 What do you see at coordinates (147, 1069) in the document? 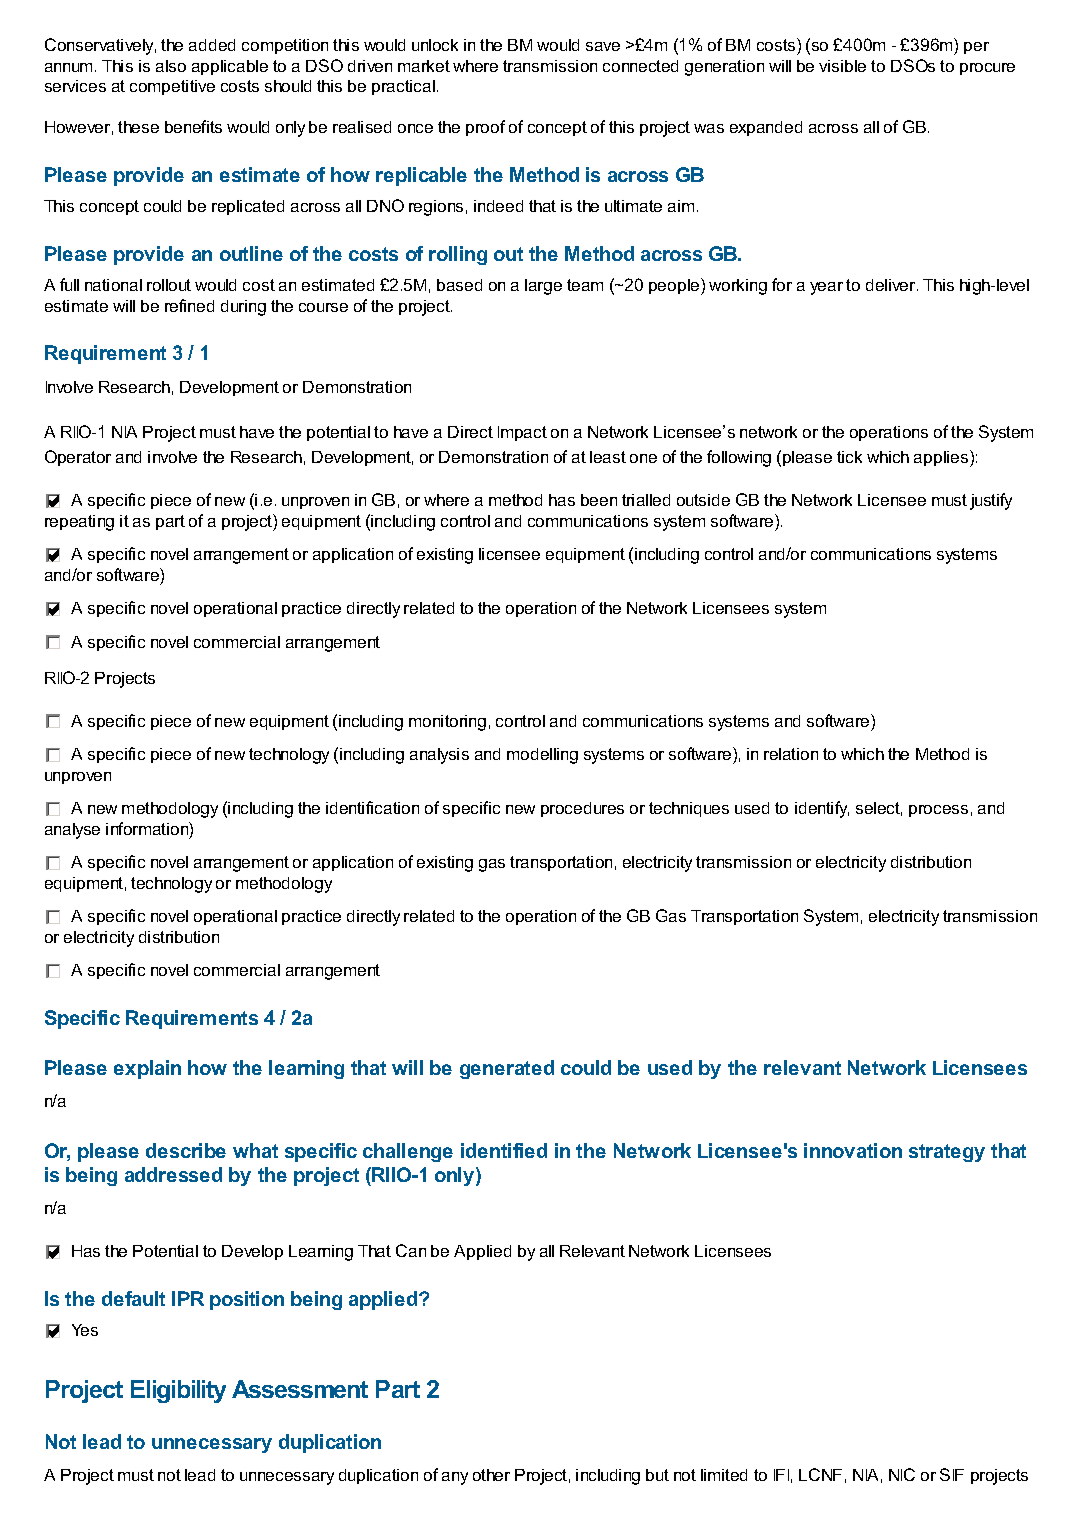
I see `explain` at bounding box center [147, 1069].
